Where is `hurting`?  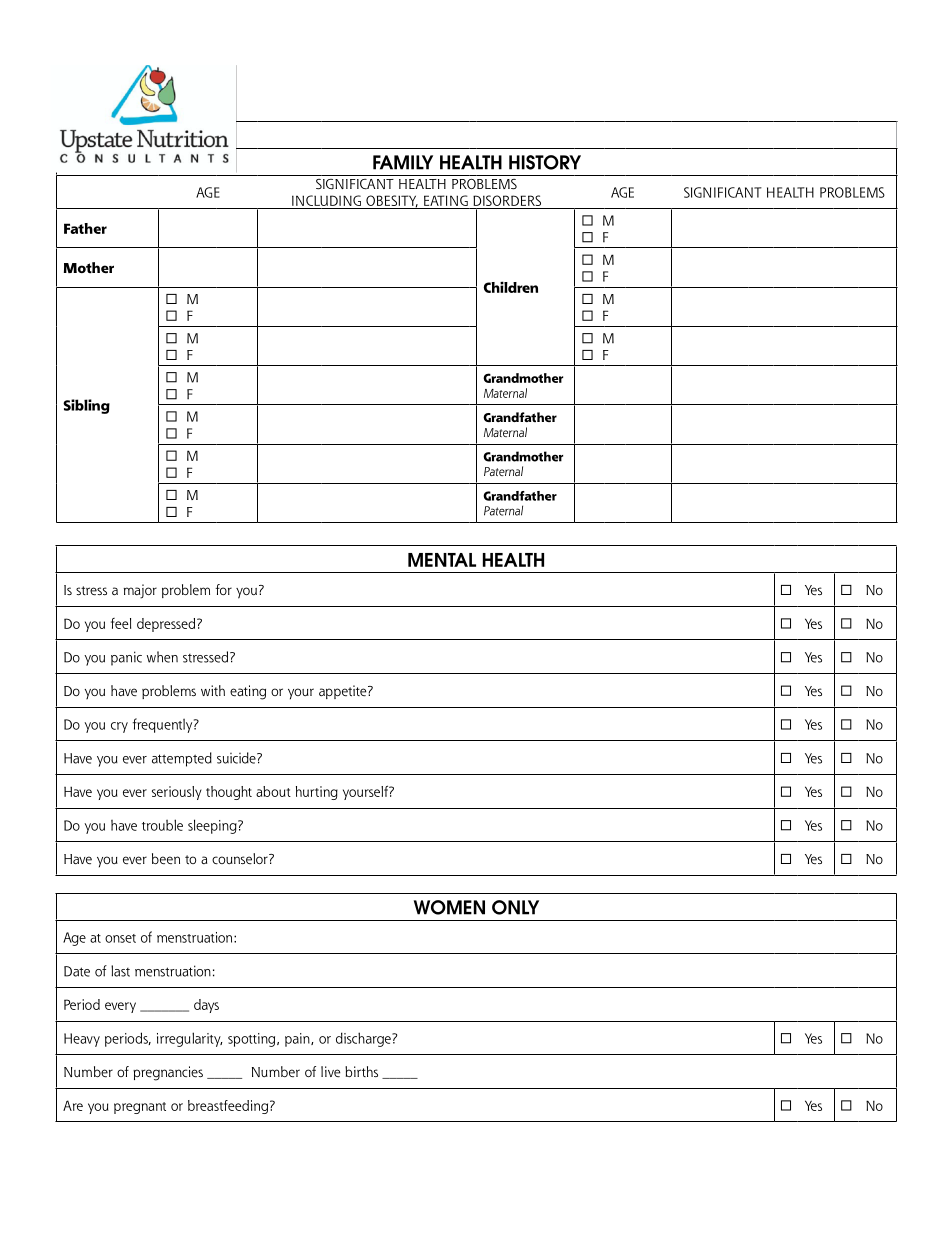
hurting is located at coordinates (317, 793).
